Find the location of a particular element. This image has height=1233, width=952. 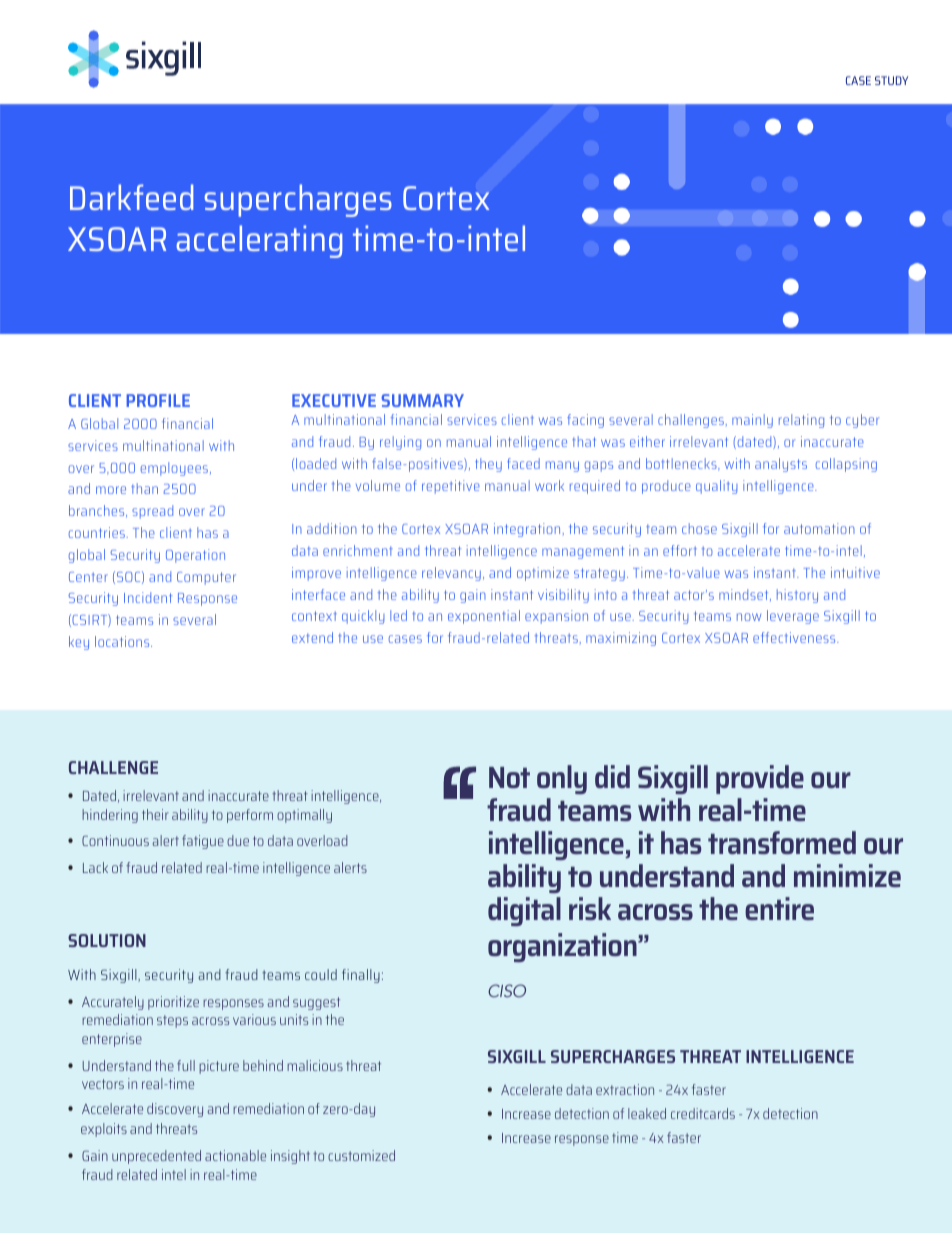

Incident is located at coordinates (148, 597).
